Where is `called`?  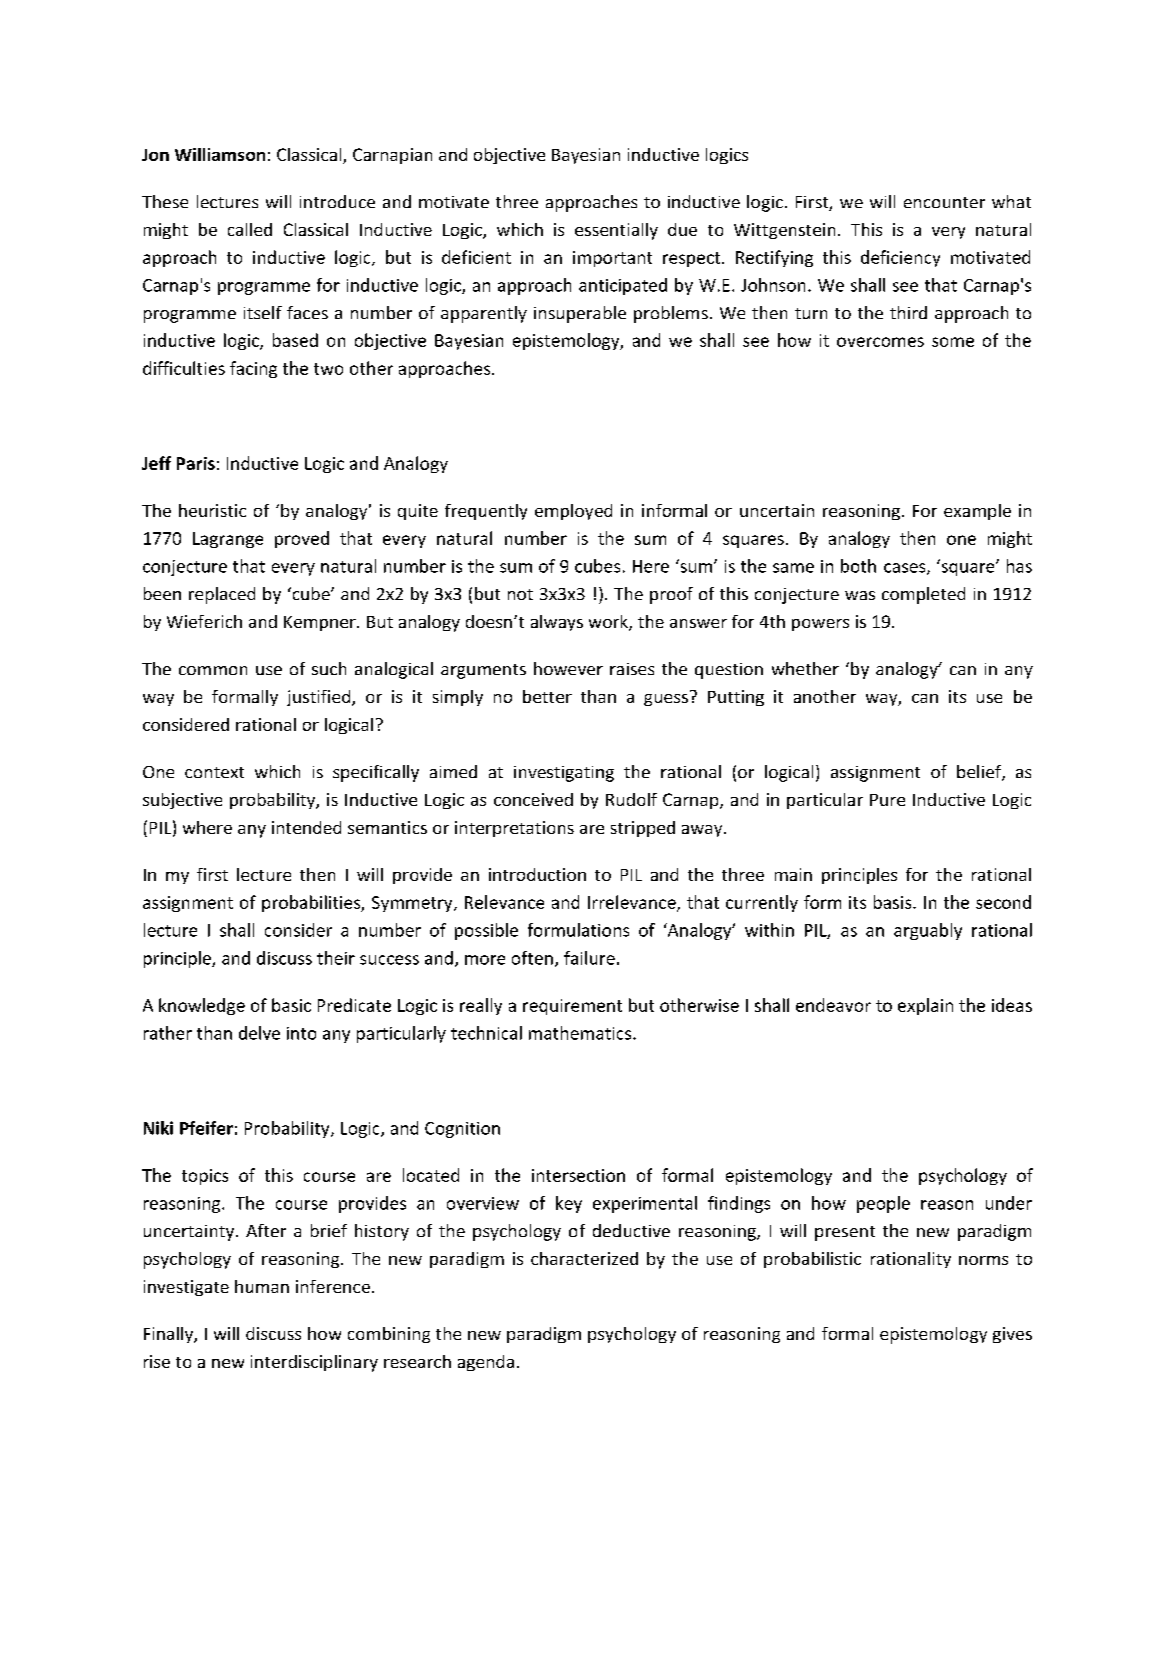 called is located at coordinates (250, 229).
